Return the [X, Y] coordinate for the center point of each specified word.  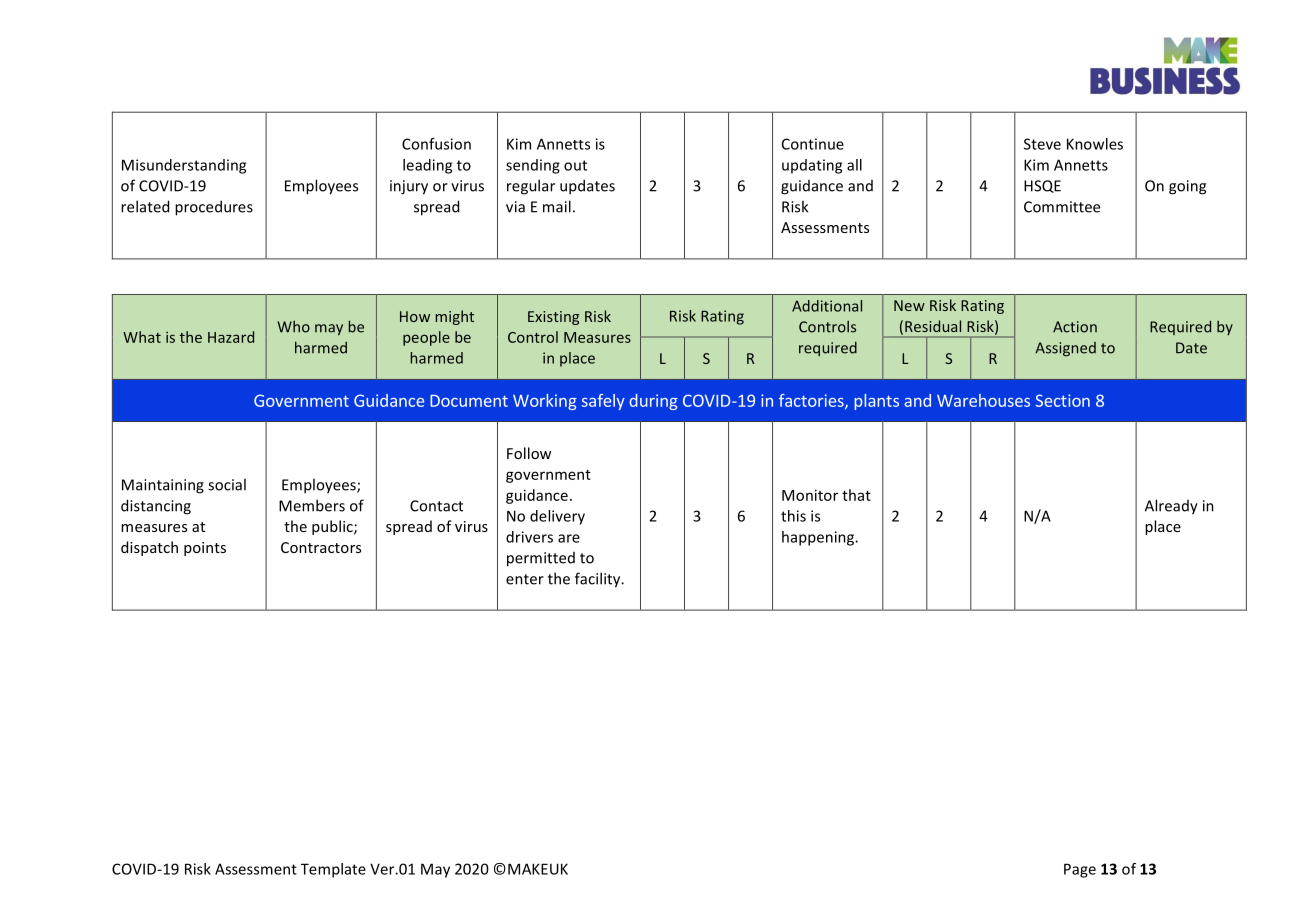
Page [1080, 870]
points [205, 549]
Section [1063, 400]
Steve [1042, 144]
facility [599, 580]
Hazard [231, 337]
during [653, 402]
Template [333, 870]
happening [819, 538]
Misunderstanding [184, 166]
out [575, 165]
